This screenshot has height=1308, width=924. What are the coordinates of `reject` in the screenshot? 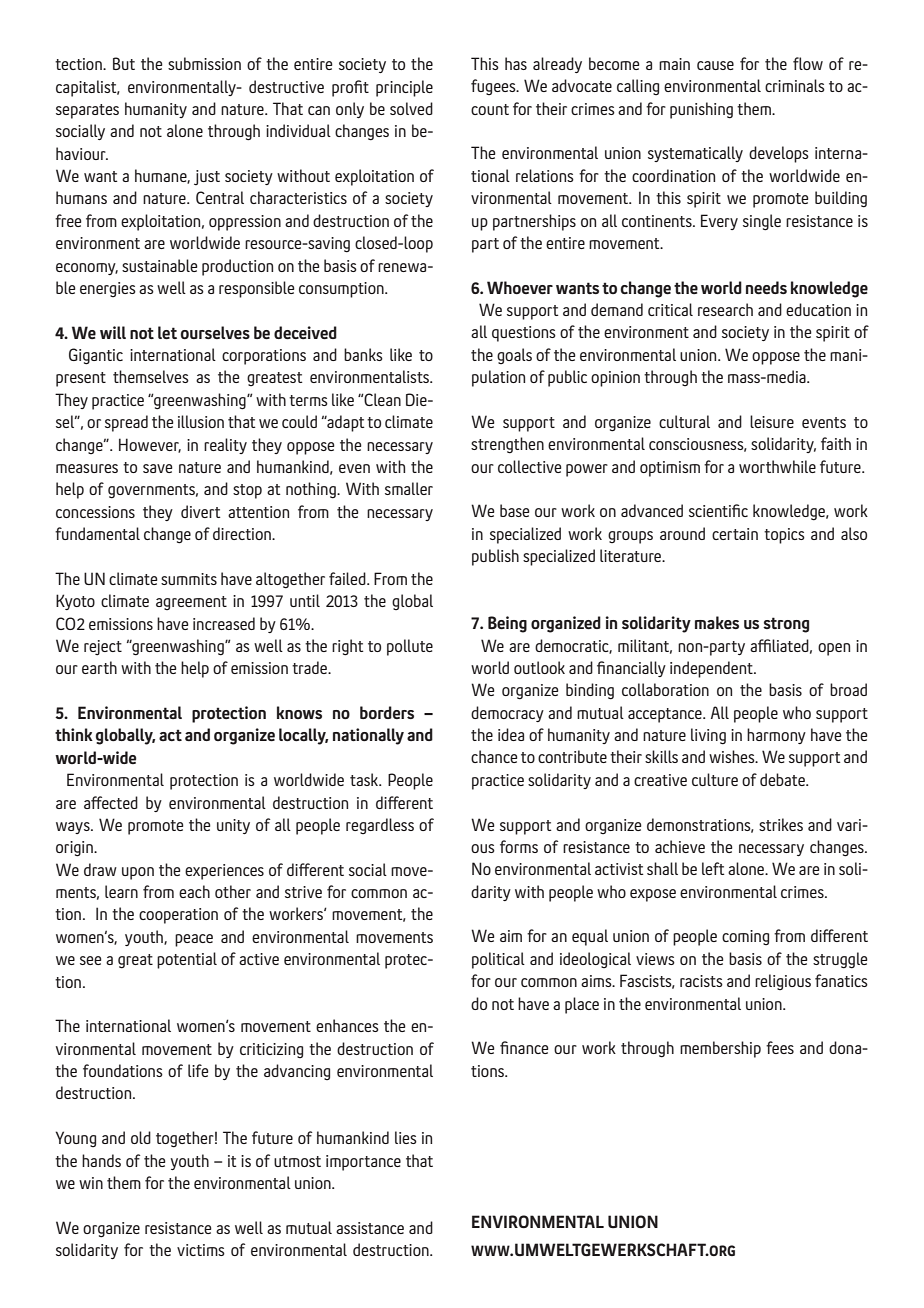 It's located at (103, 648).
